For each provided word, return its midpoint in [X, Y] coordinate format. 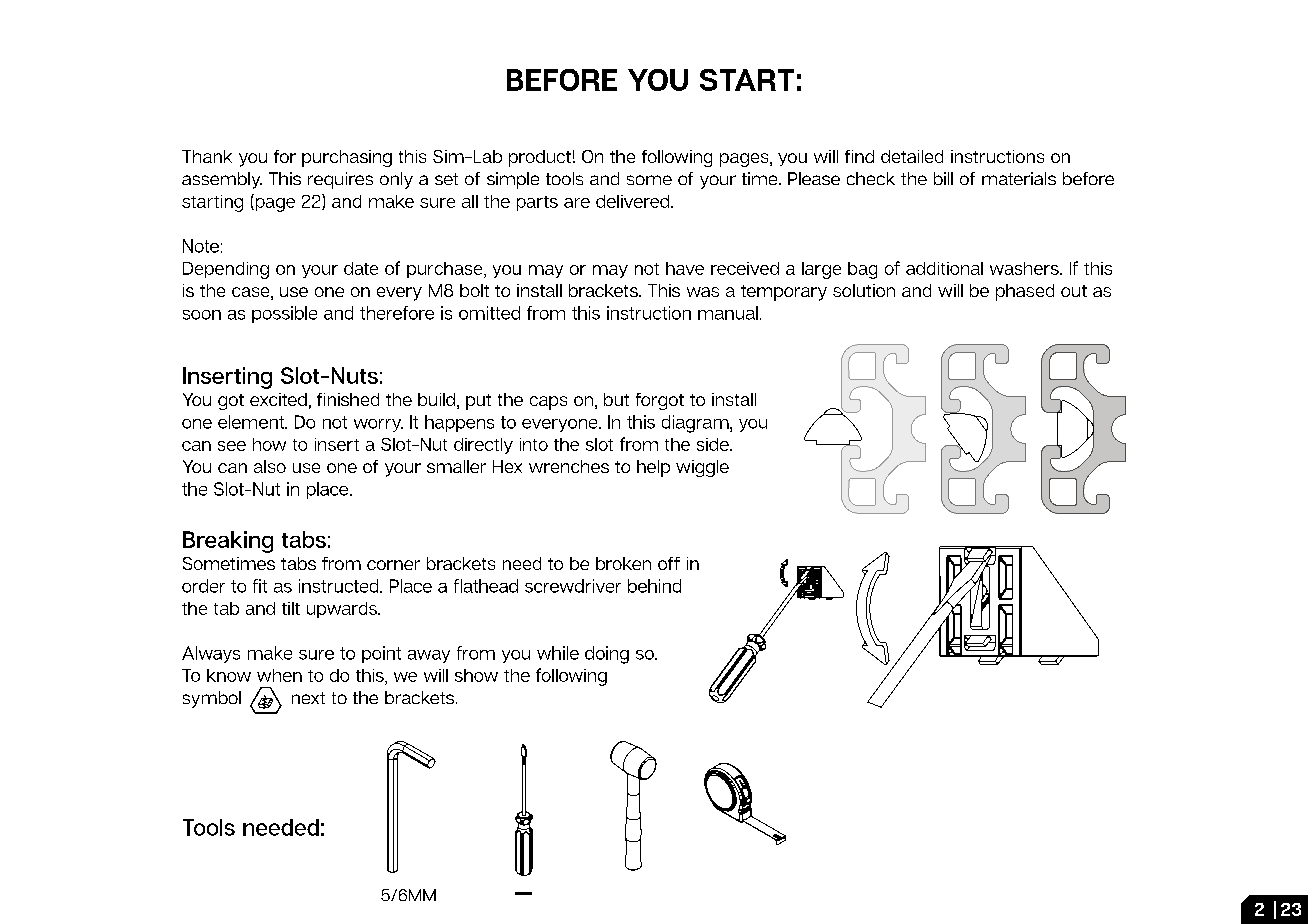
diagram [696, 424]
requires [340, 180]
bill [943, 178]
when [279, 675]
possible [284, 314]
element [252, 422]
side [714, 444]
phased [1025, 292]
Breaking [228, 542]
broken [623, 563]
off [669, 563]
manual [728, 313]
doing [607, 655]
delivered [634, 201]
